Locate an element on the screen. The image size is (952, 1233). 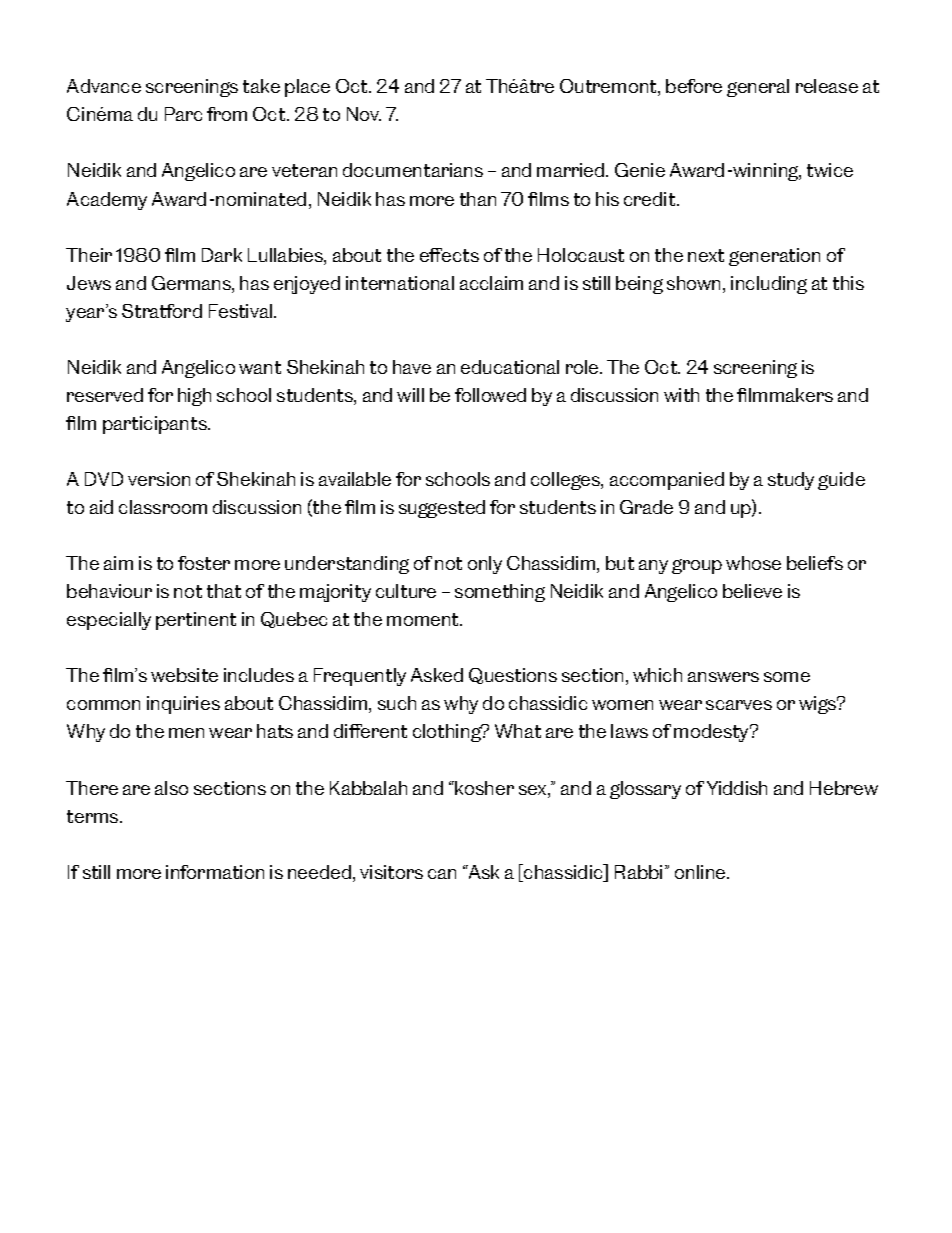
general is located at coordinates (758, 88).
